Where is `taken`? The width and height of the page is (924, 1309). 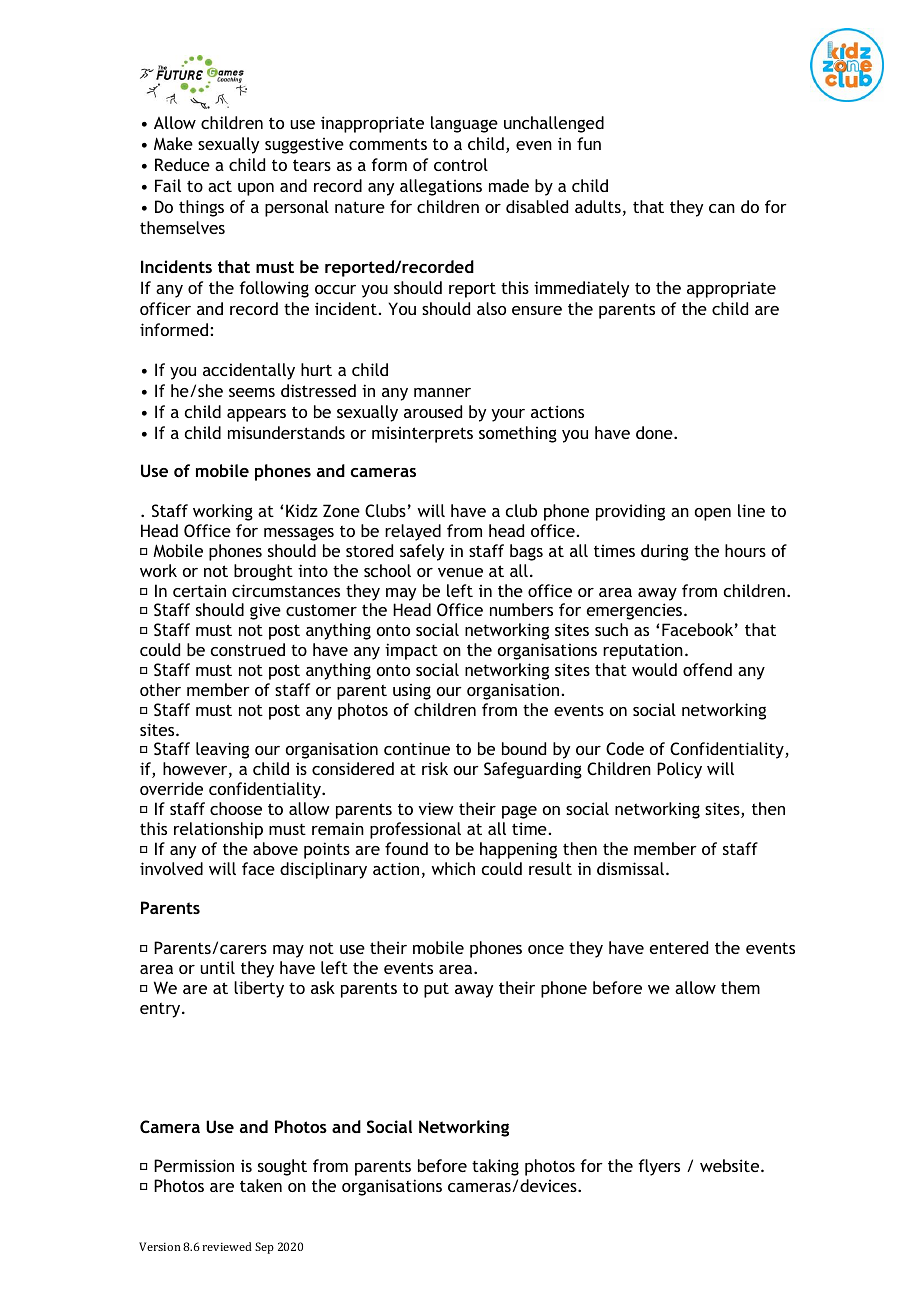 taken is located at coordinates (261, 1185).
